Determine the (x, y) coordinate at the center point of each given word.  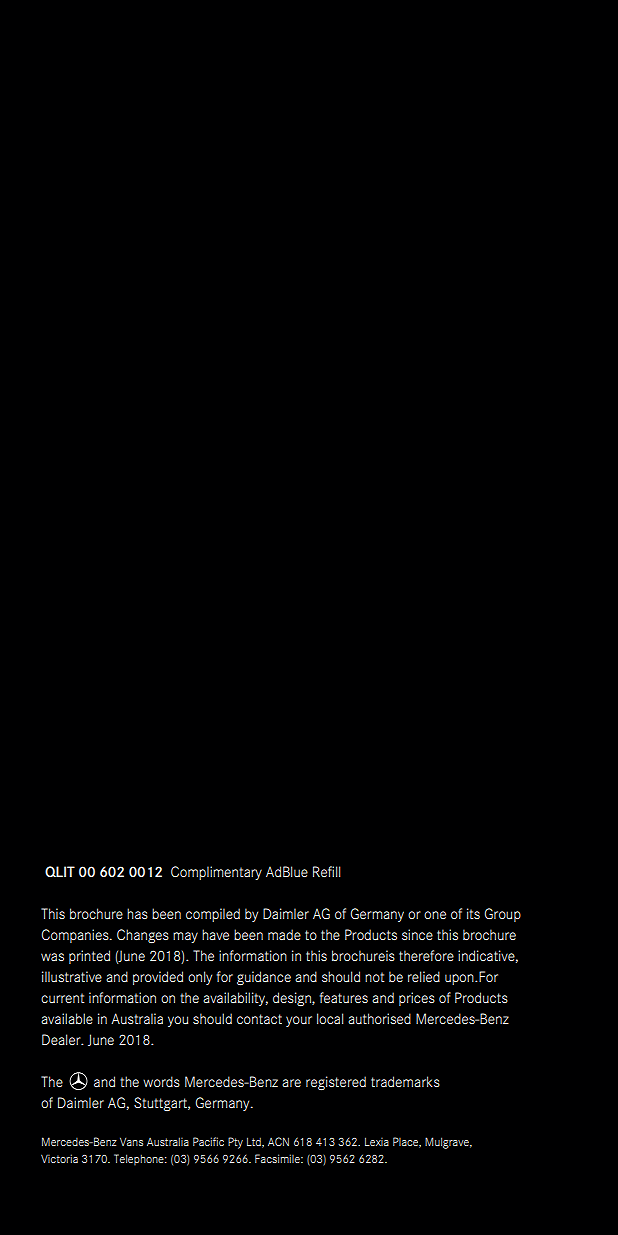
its (473, 913)
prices (417, 999)
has (137, 913)
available (67, 1018)
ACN (278, 1141)
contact (259, 1019)
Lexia (377, 1141)
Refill (326, 871)
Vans (131, 1142)
